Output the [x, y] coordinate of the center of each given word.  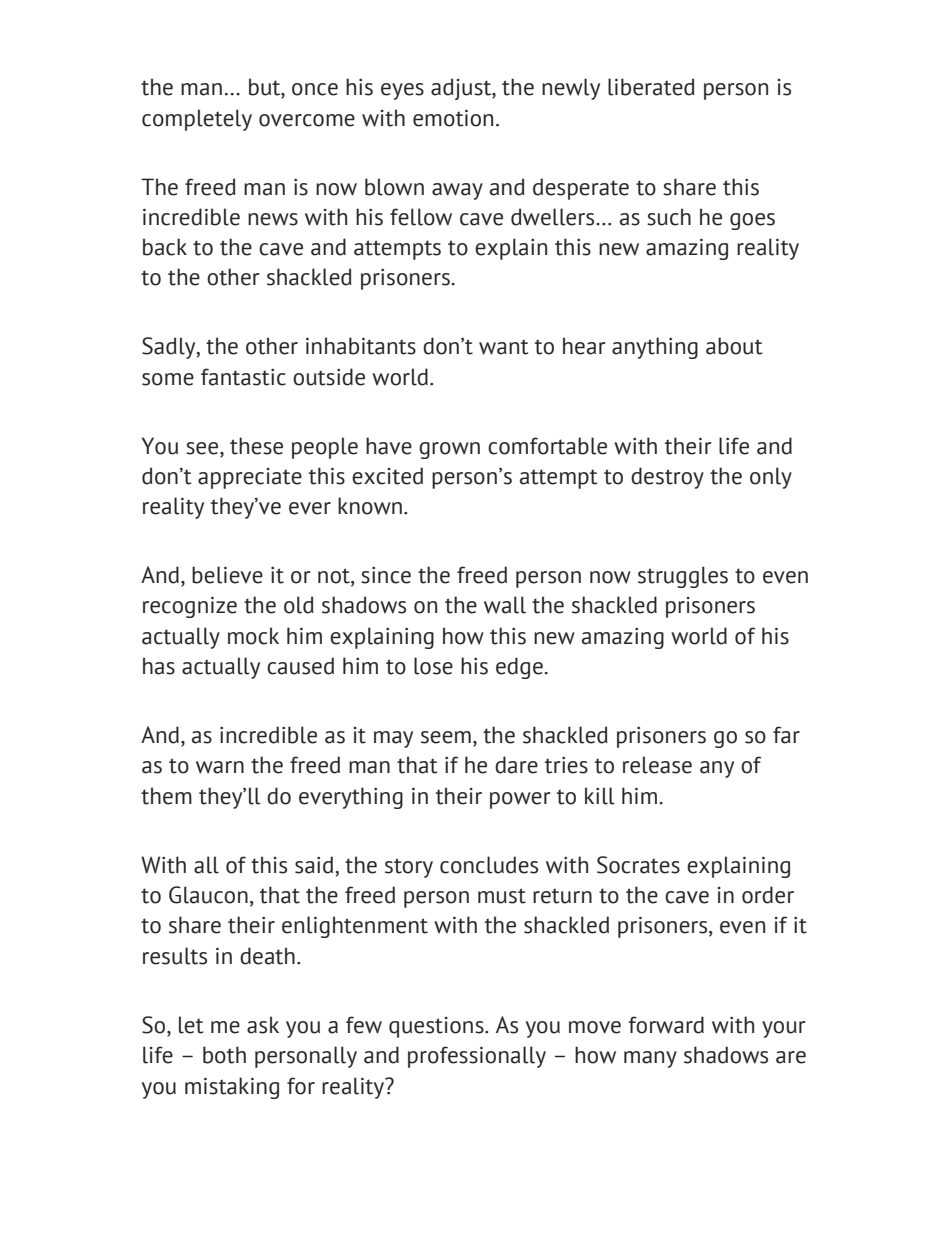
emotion [453, 118]
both [224, 1055]
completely [197, 120]
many [650, 1059]
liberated [651, 87]
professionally [477, 1057]
